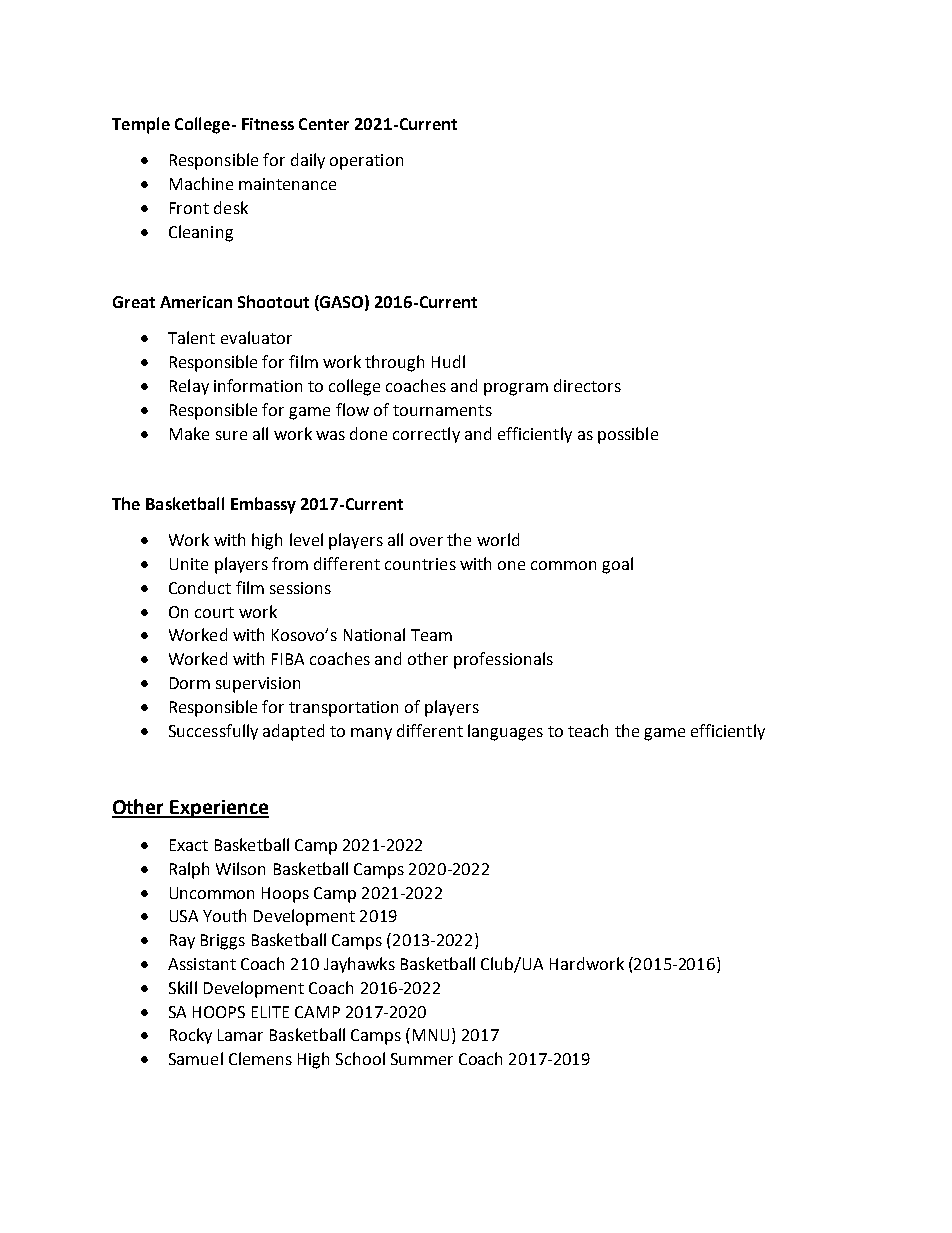 The image size is (952, 1233). I want to click on Rocky, so click(191, 1036).
